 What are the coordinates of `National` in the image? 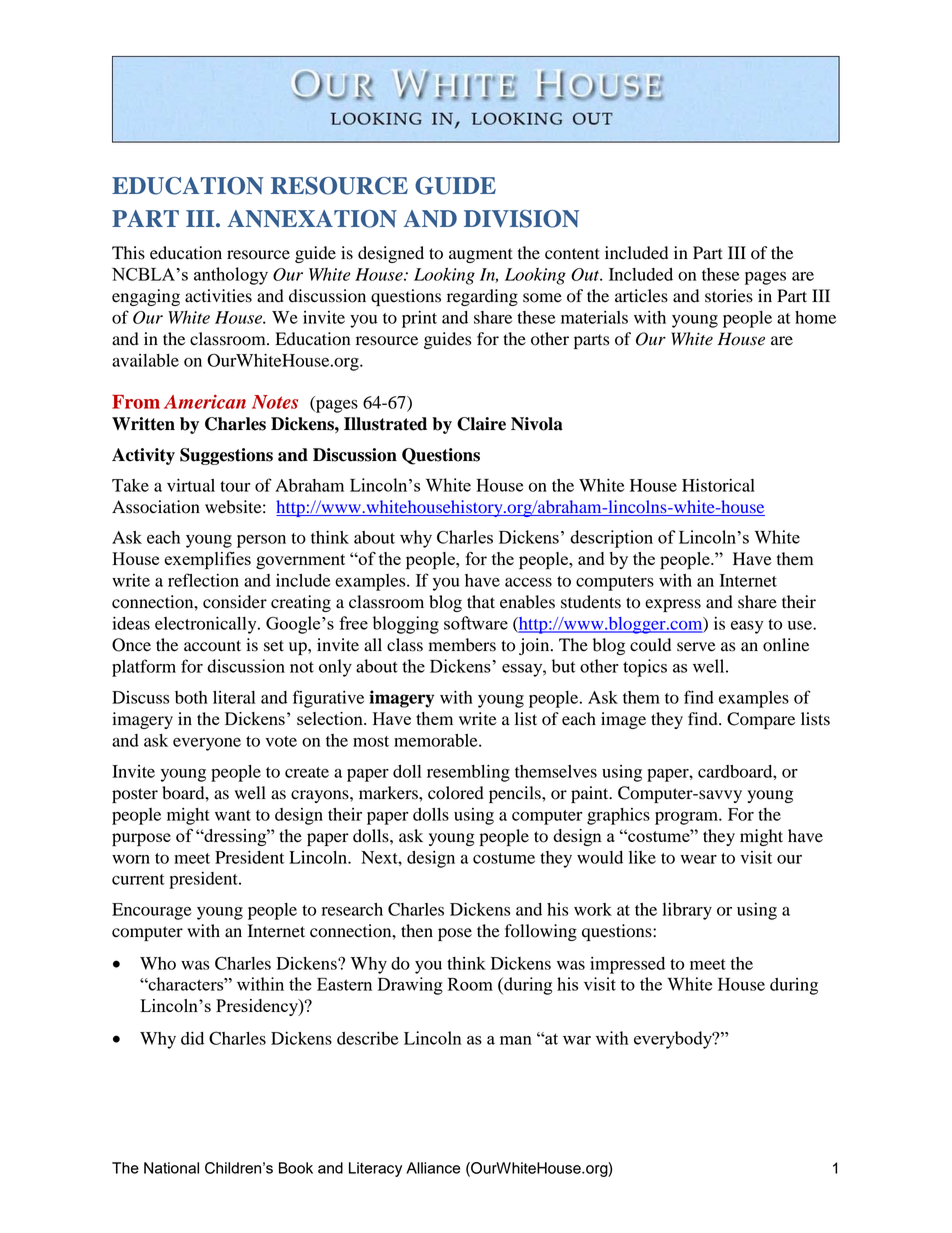 It's located at (171, 1168).
